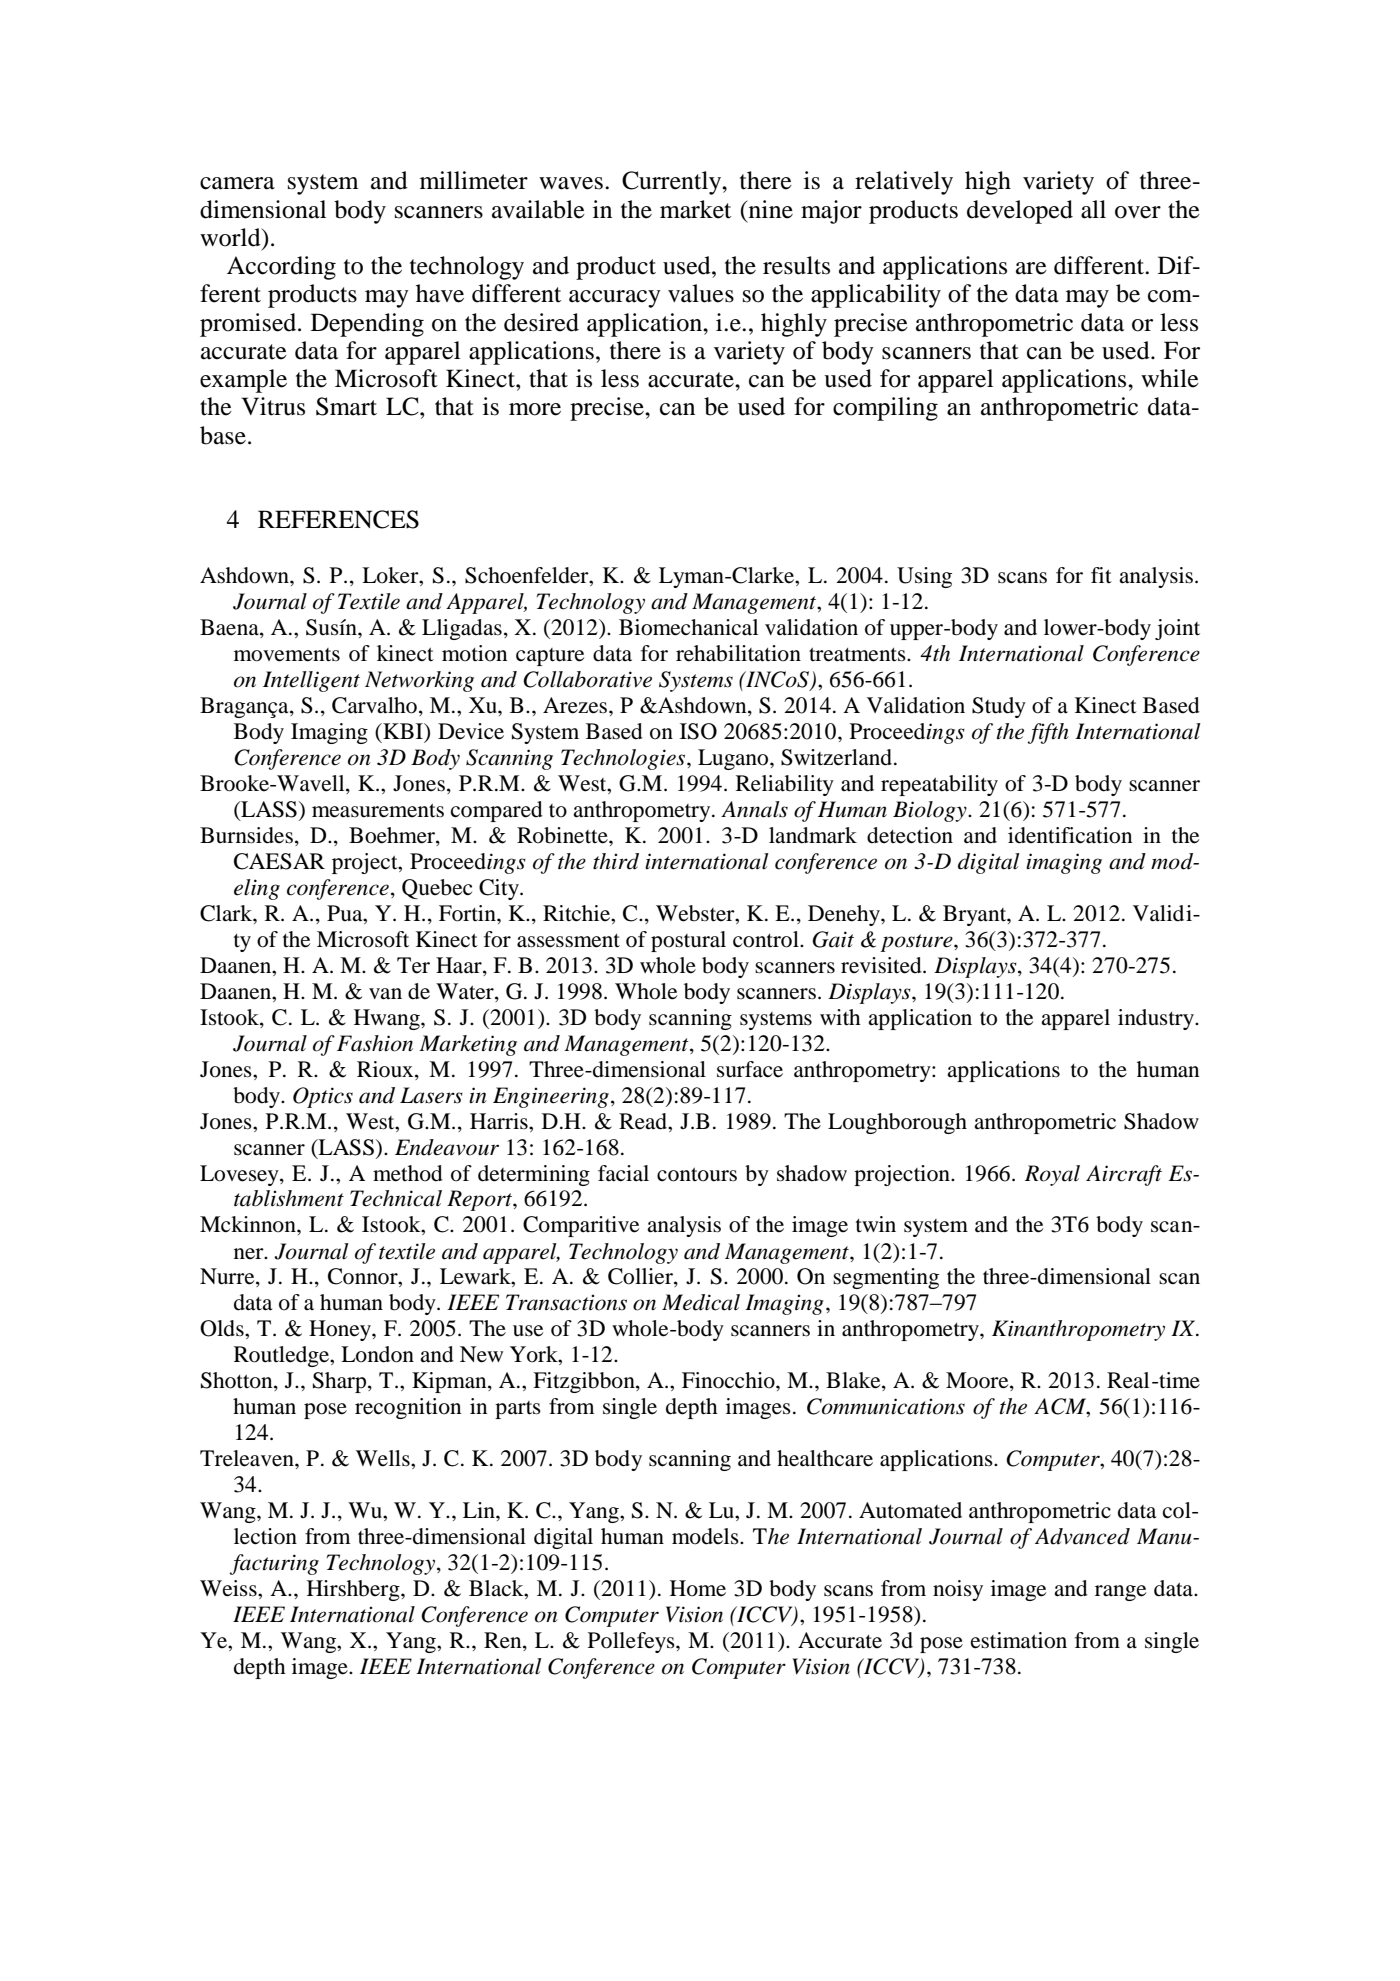 The width and height of the page is (1400, 1981). I want to click on Pua, so click(346, 913).
